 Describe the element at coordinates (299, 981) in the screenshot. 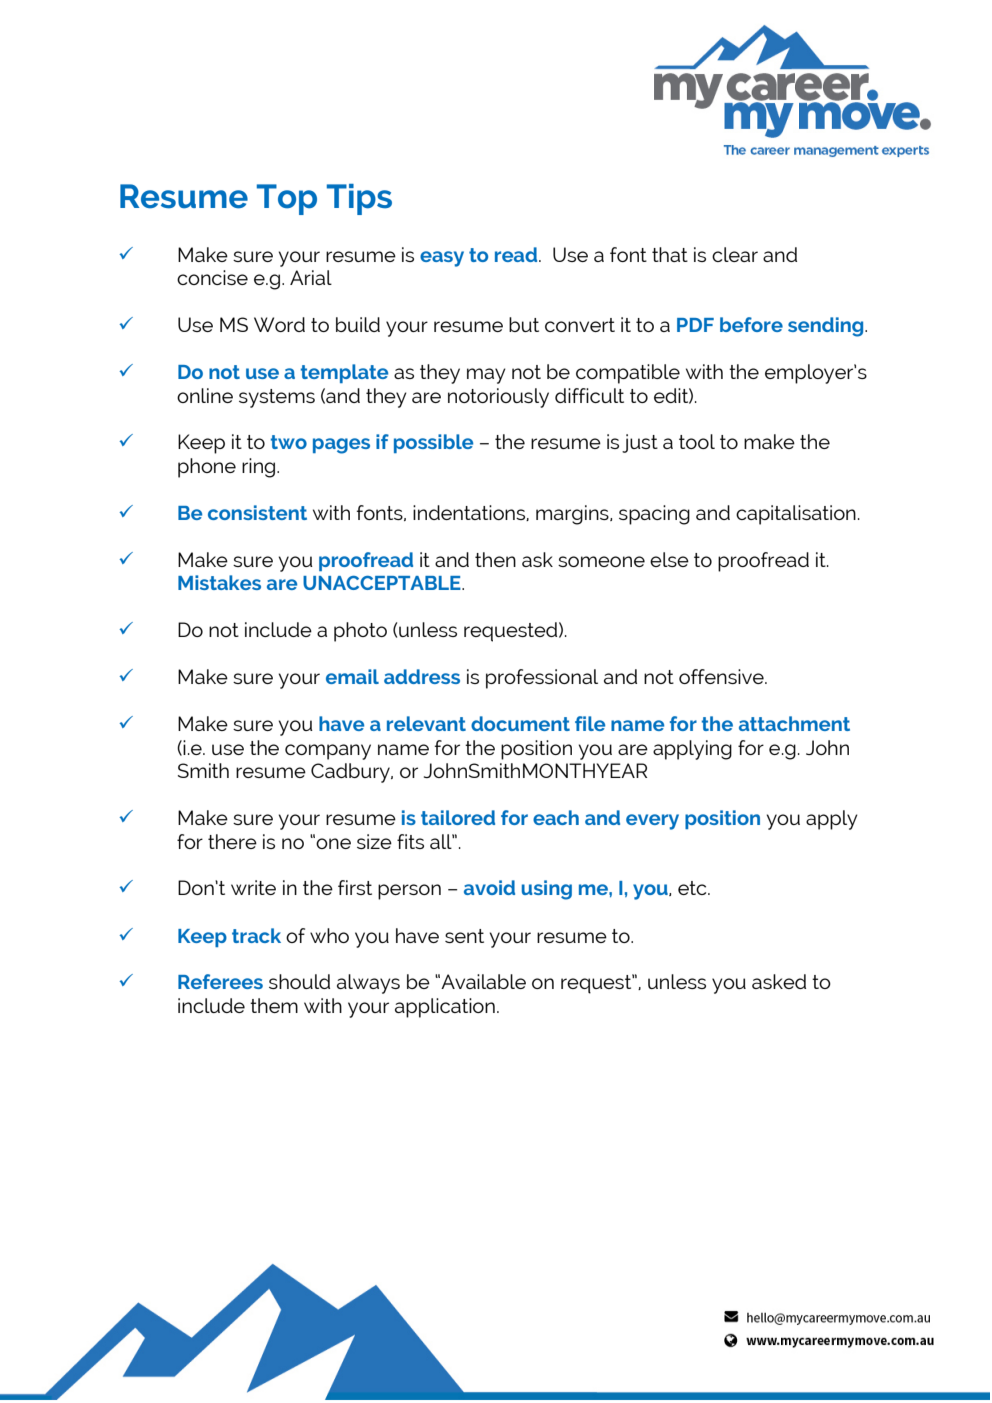

I see `should` at that location.
